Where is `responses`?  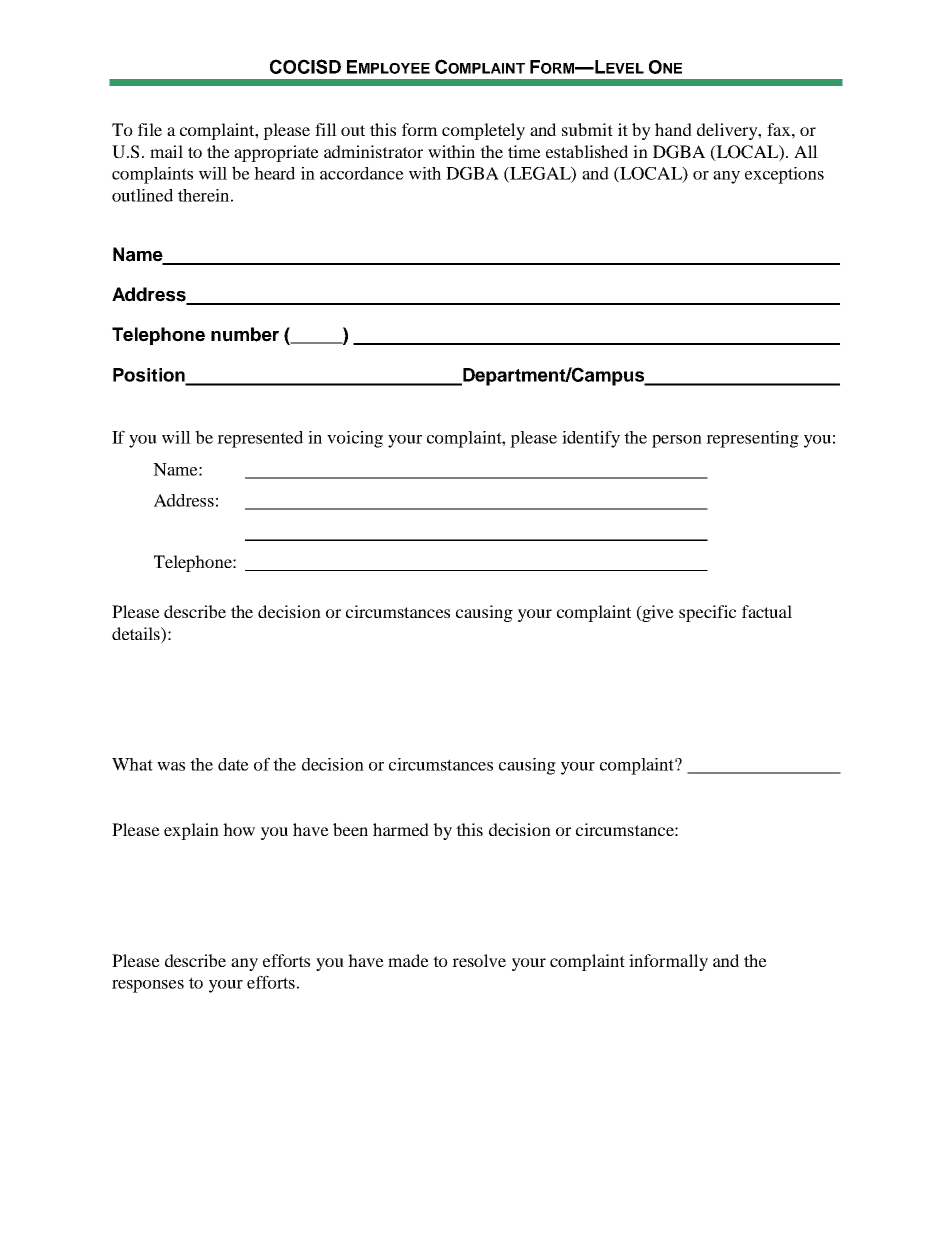
responses is located at coordinates (148, 986).
